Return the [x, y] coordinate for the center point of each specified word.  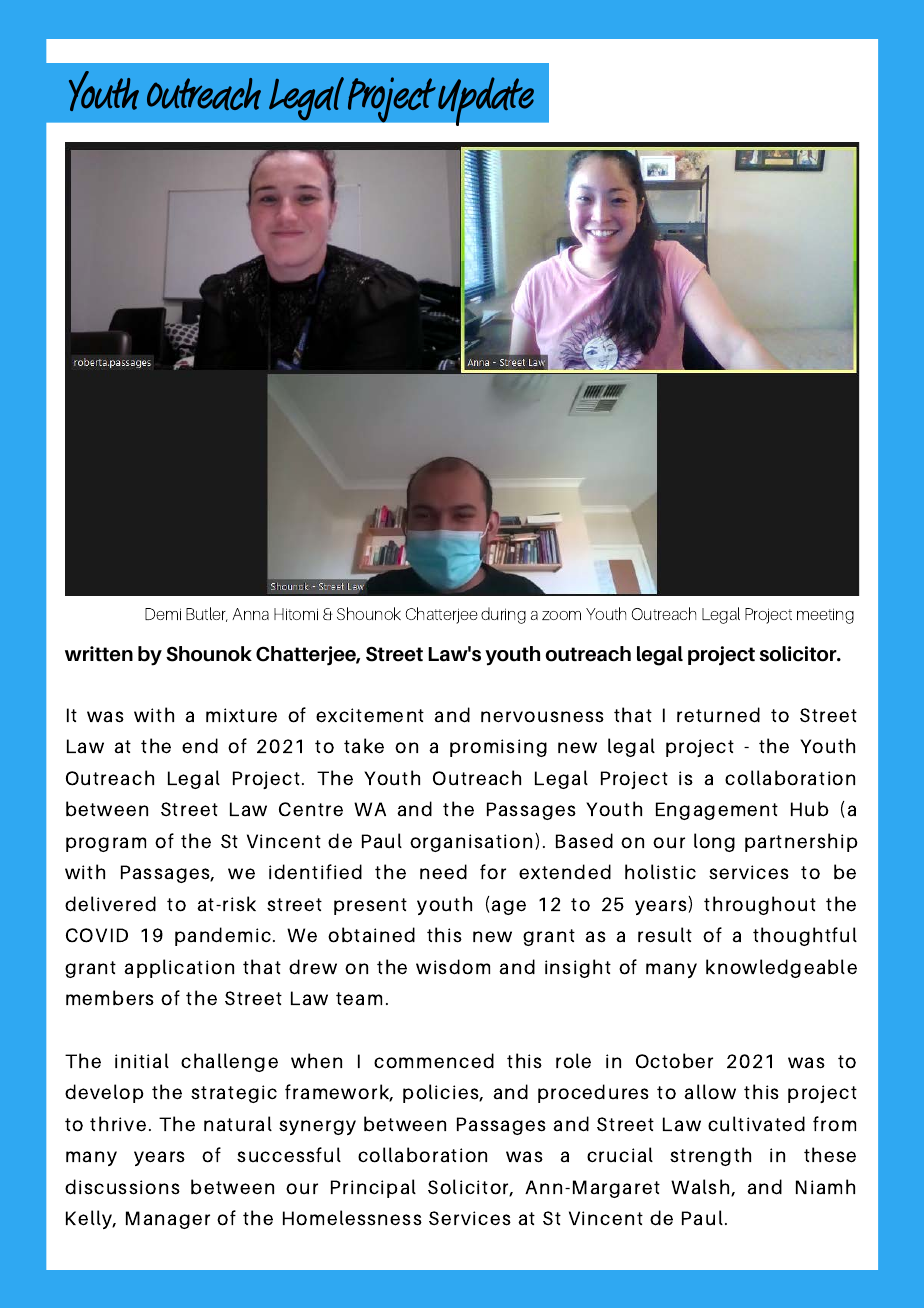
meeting [825, 616]
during [503, 615]
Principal [373, 1188]
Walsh [701, 1188]
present [370, 906]
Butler [207, 614]
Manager [168, 1220]
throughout [760, 905]
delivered [110, 904]
